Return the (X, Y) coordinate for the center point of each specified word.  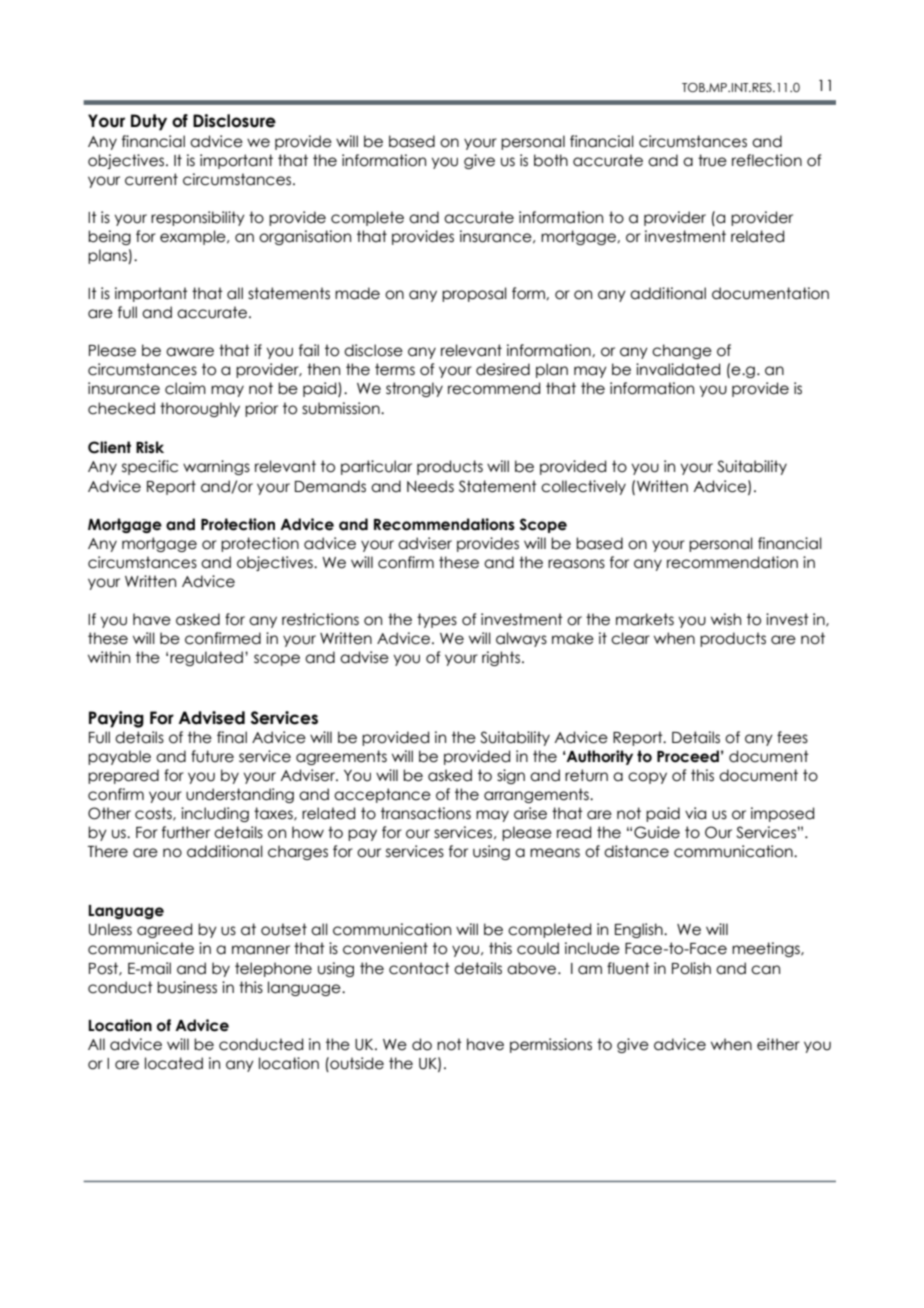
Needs (430, 486)
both (551, 160)
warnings (216, 467)
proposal (474, 294)
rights (502, 658)
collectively (583, 487)
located (174, 1063)
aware (190, 352)
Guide (657, 832)
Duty (149, 122)
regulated (206, 658)
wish (726, 619)
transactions (426, 813)
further (186, 832)
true (712, 160)
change (682, 351)
